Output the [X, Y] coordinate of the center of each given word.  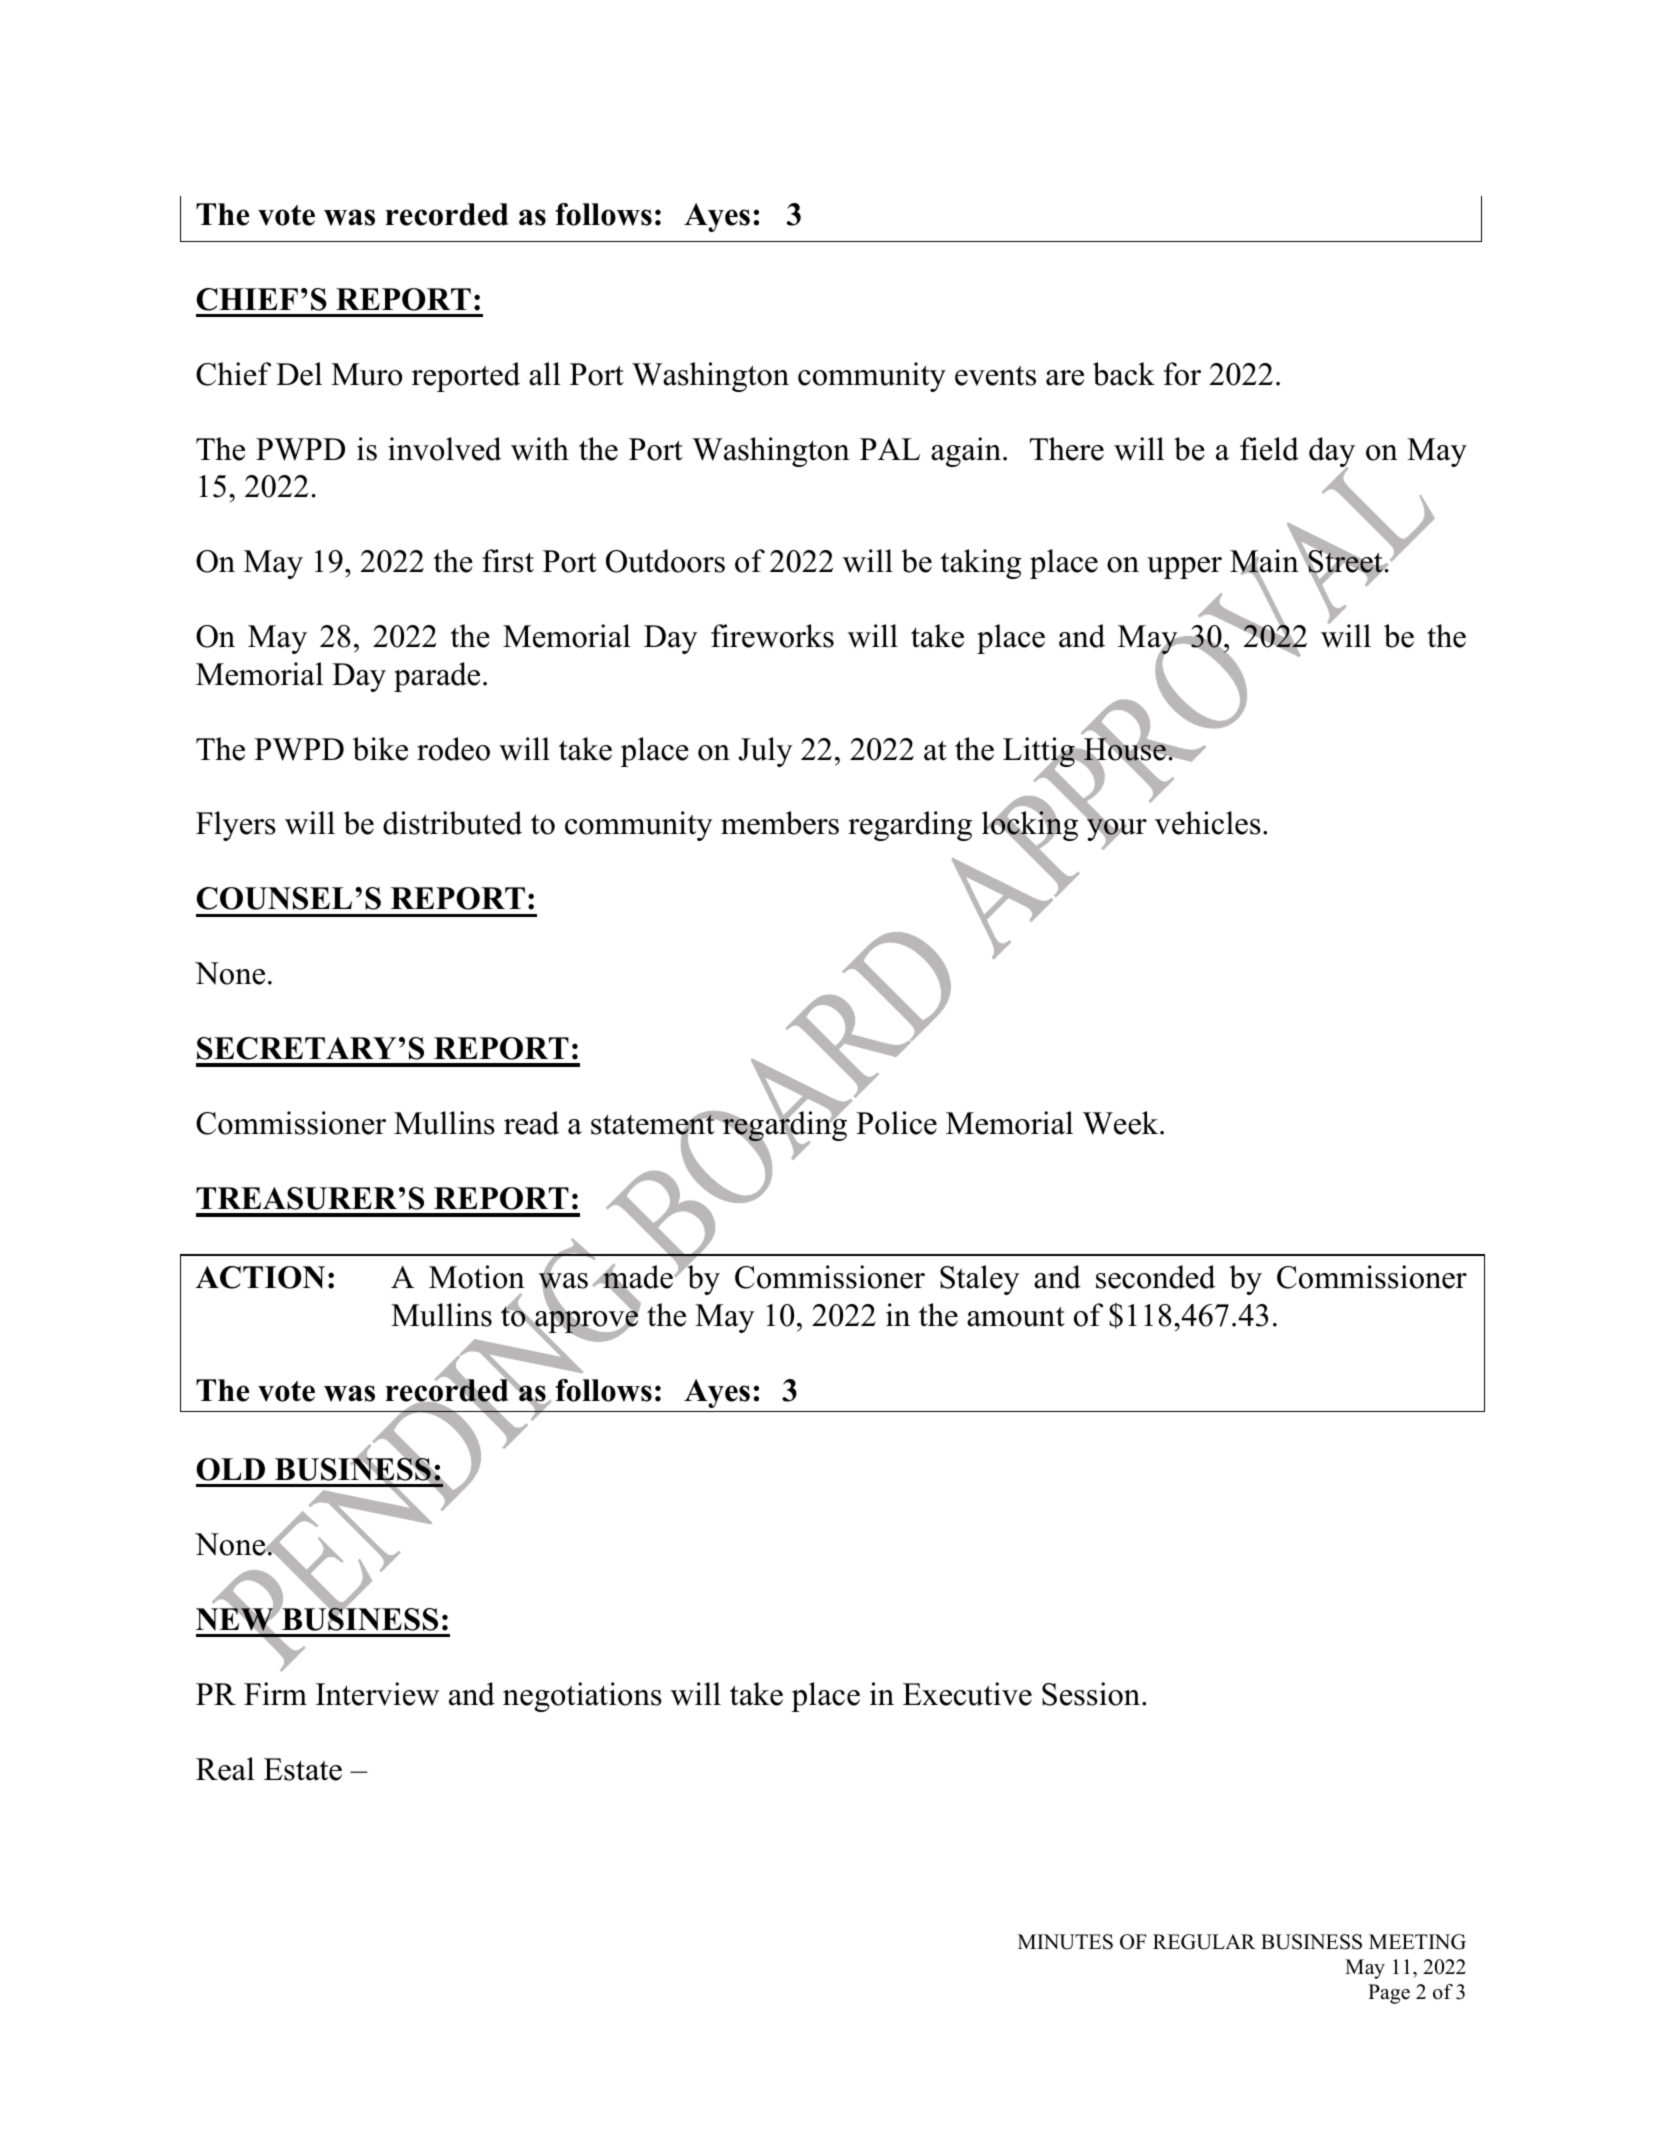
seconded [1155, 1277]
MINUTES [1065, 1942]
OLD [230, 1469]
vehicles [1208, 823]
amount [1016, 1316]
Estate [303, 1769]
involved [444, 449]
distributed [452, 823]
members [780, 823]
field [1269, 449]
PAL [890, 449]
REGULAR [1204, 1942]
